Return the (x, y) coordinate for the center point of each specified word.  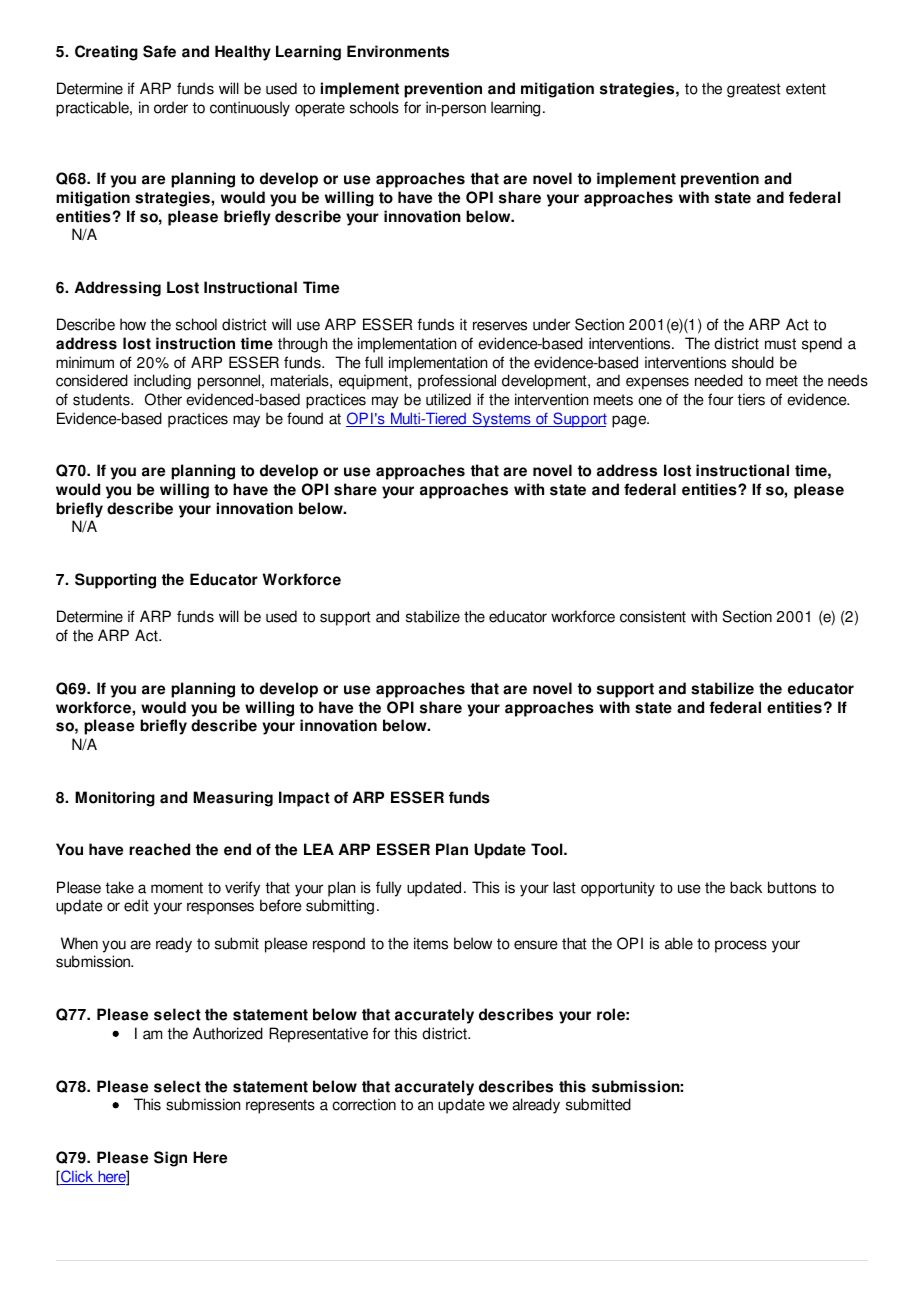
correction (364, 1104)
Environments (398, 51)
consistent (653, 616)
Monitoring (115, 799)
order (171, 107)
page (630, 421)
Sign (170, 1159)
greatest (754, 90)
